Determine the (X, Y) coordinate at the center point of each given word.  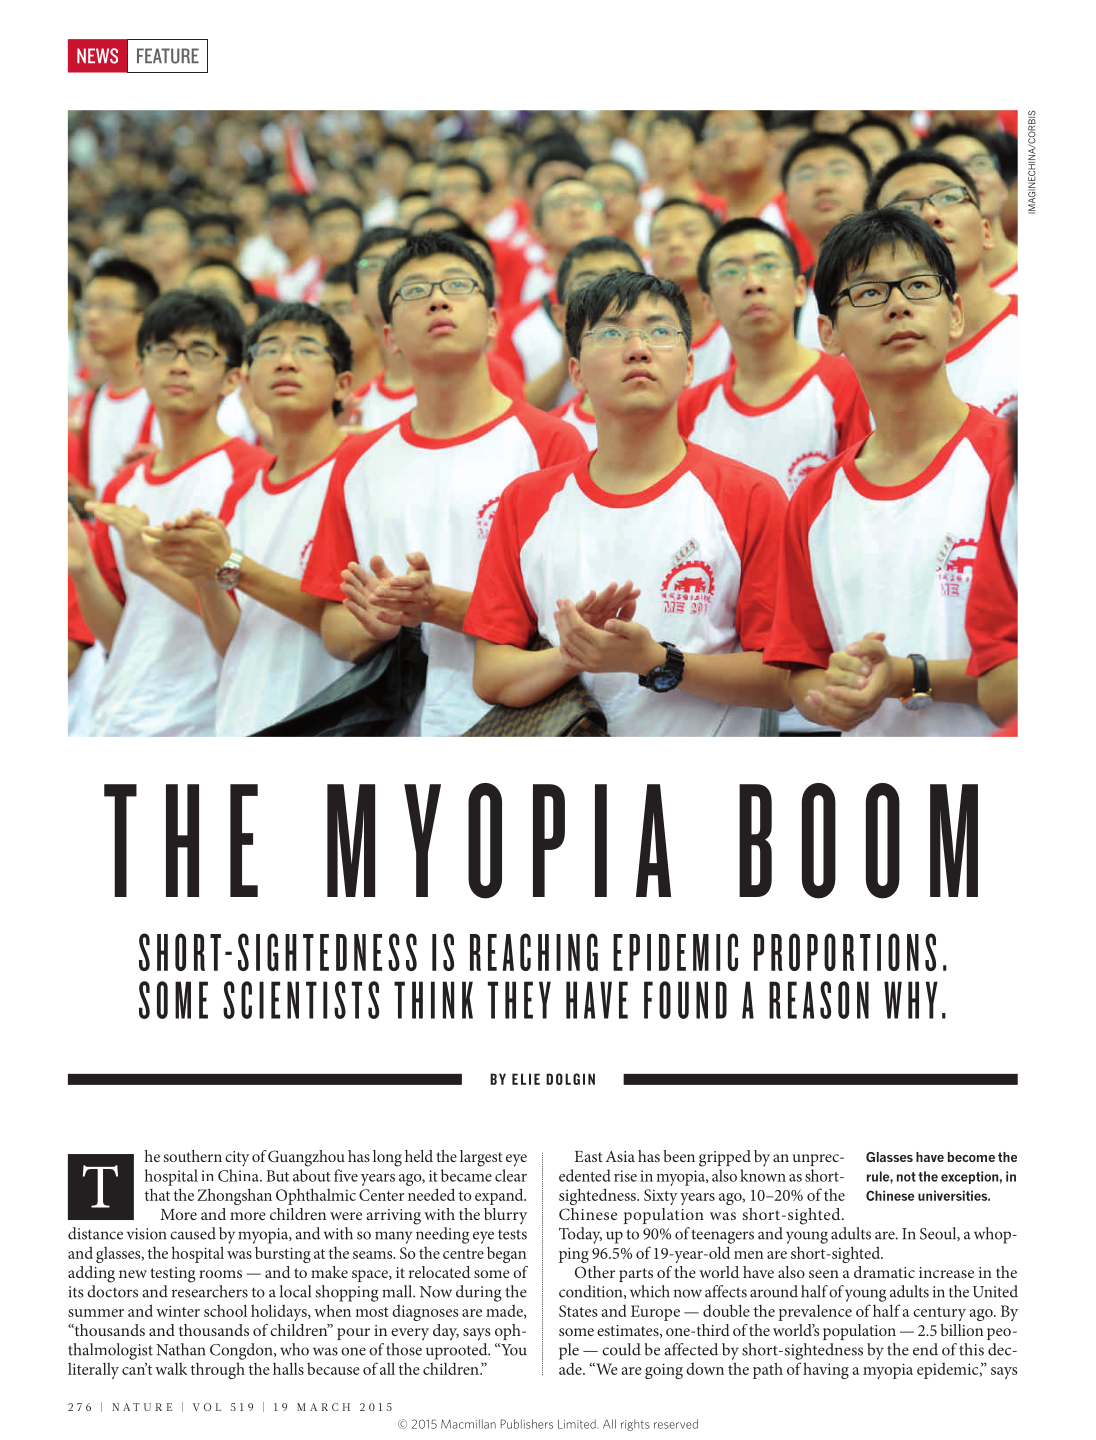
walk (171, 1369)
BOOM (858, 841)
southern (192, 1156)
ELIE (526, 1079)
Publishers (527, 1424)
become (971, 1157)
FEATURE (168, 56)
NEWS (97, 56)
